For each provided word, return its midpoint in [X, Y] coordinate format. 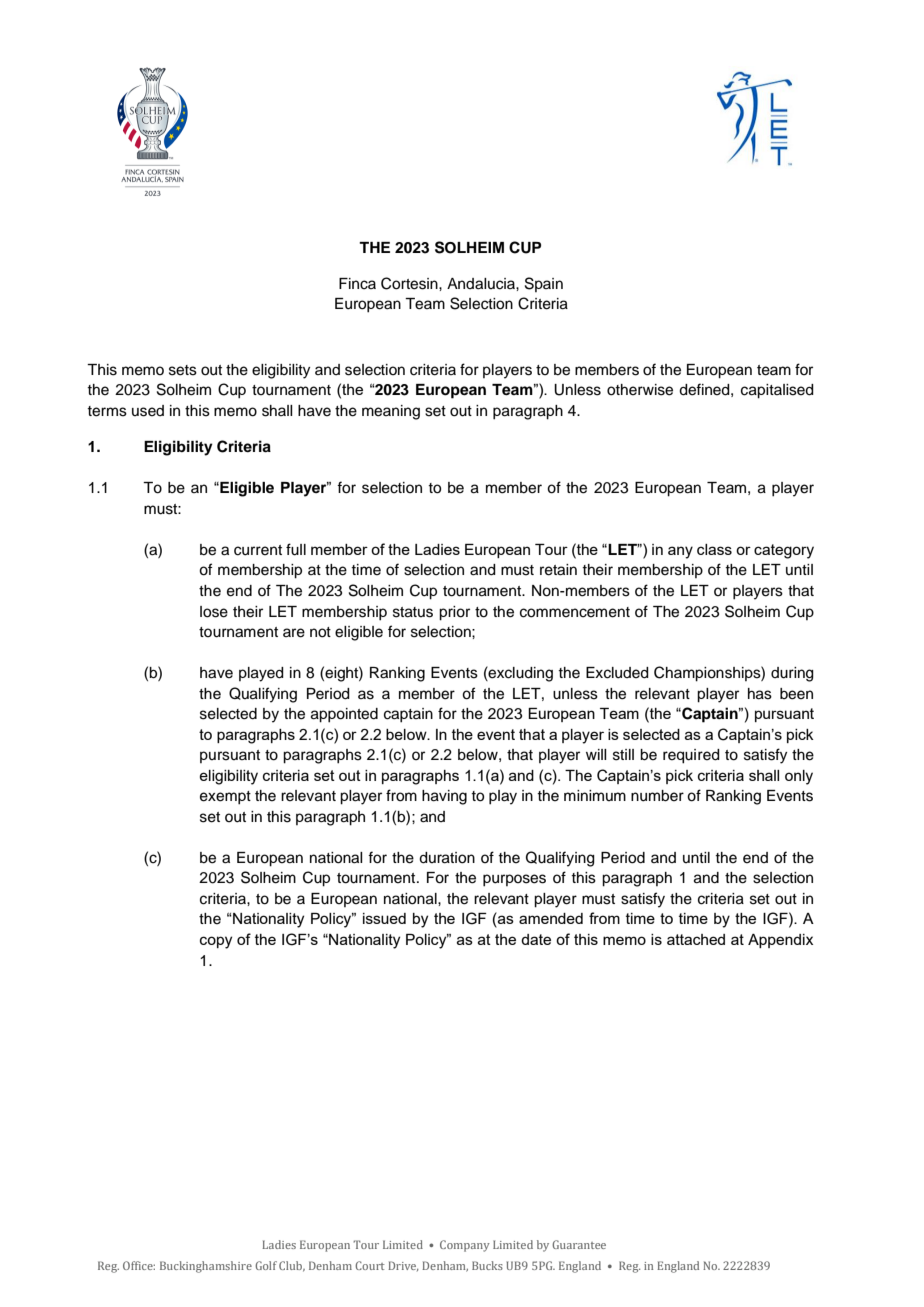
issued [384, 918]
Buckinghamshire [206, 1267]
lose [214, 612]
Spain [544, 284]
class [714, 549]
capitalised [777, 391]
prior [454, 613]
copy [216, 942]
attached [696, 939]
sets [183, 370]
